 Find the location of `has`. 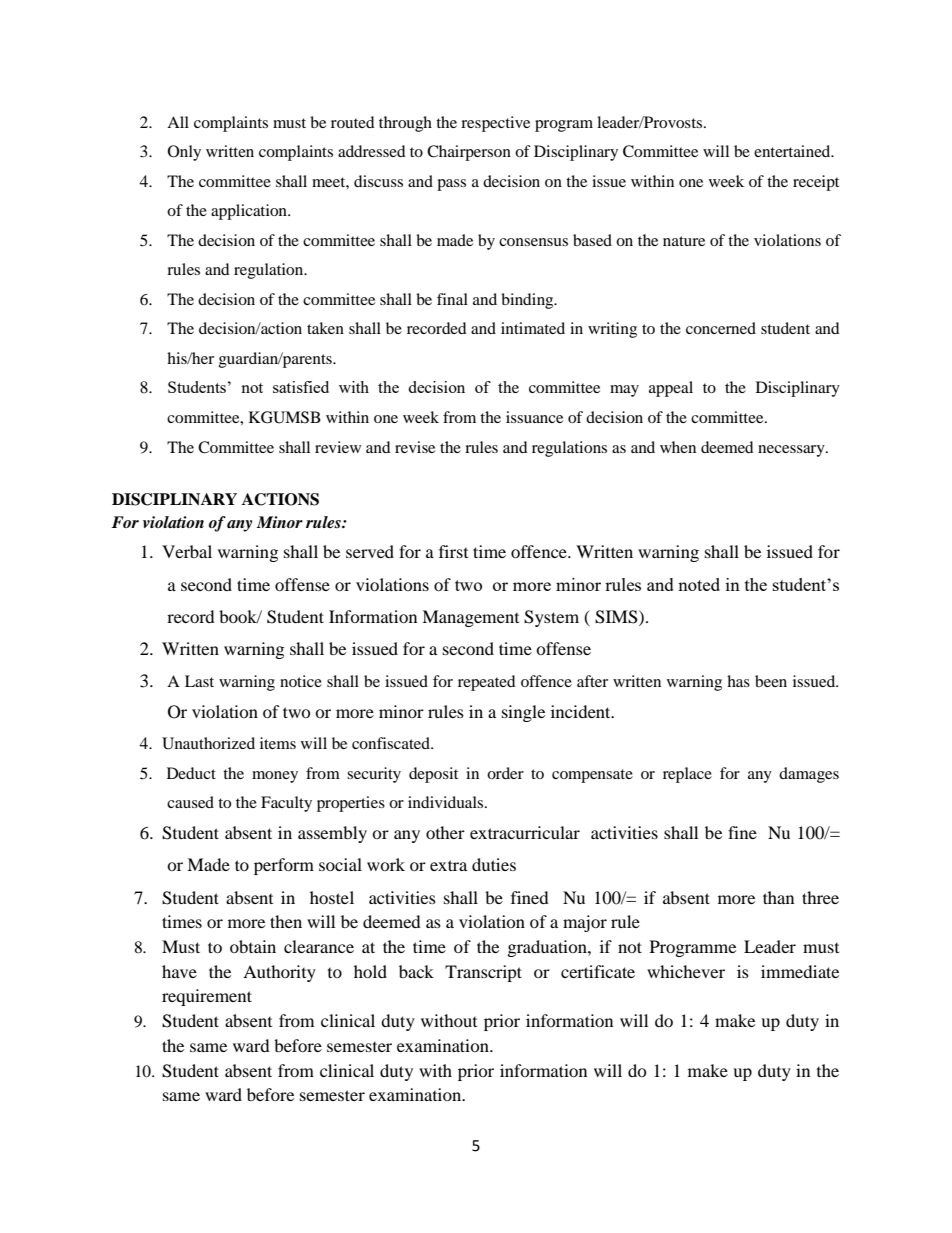

has is located at coordinates (738, 681).
